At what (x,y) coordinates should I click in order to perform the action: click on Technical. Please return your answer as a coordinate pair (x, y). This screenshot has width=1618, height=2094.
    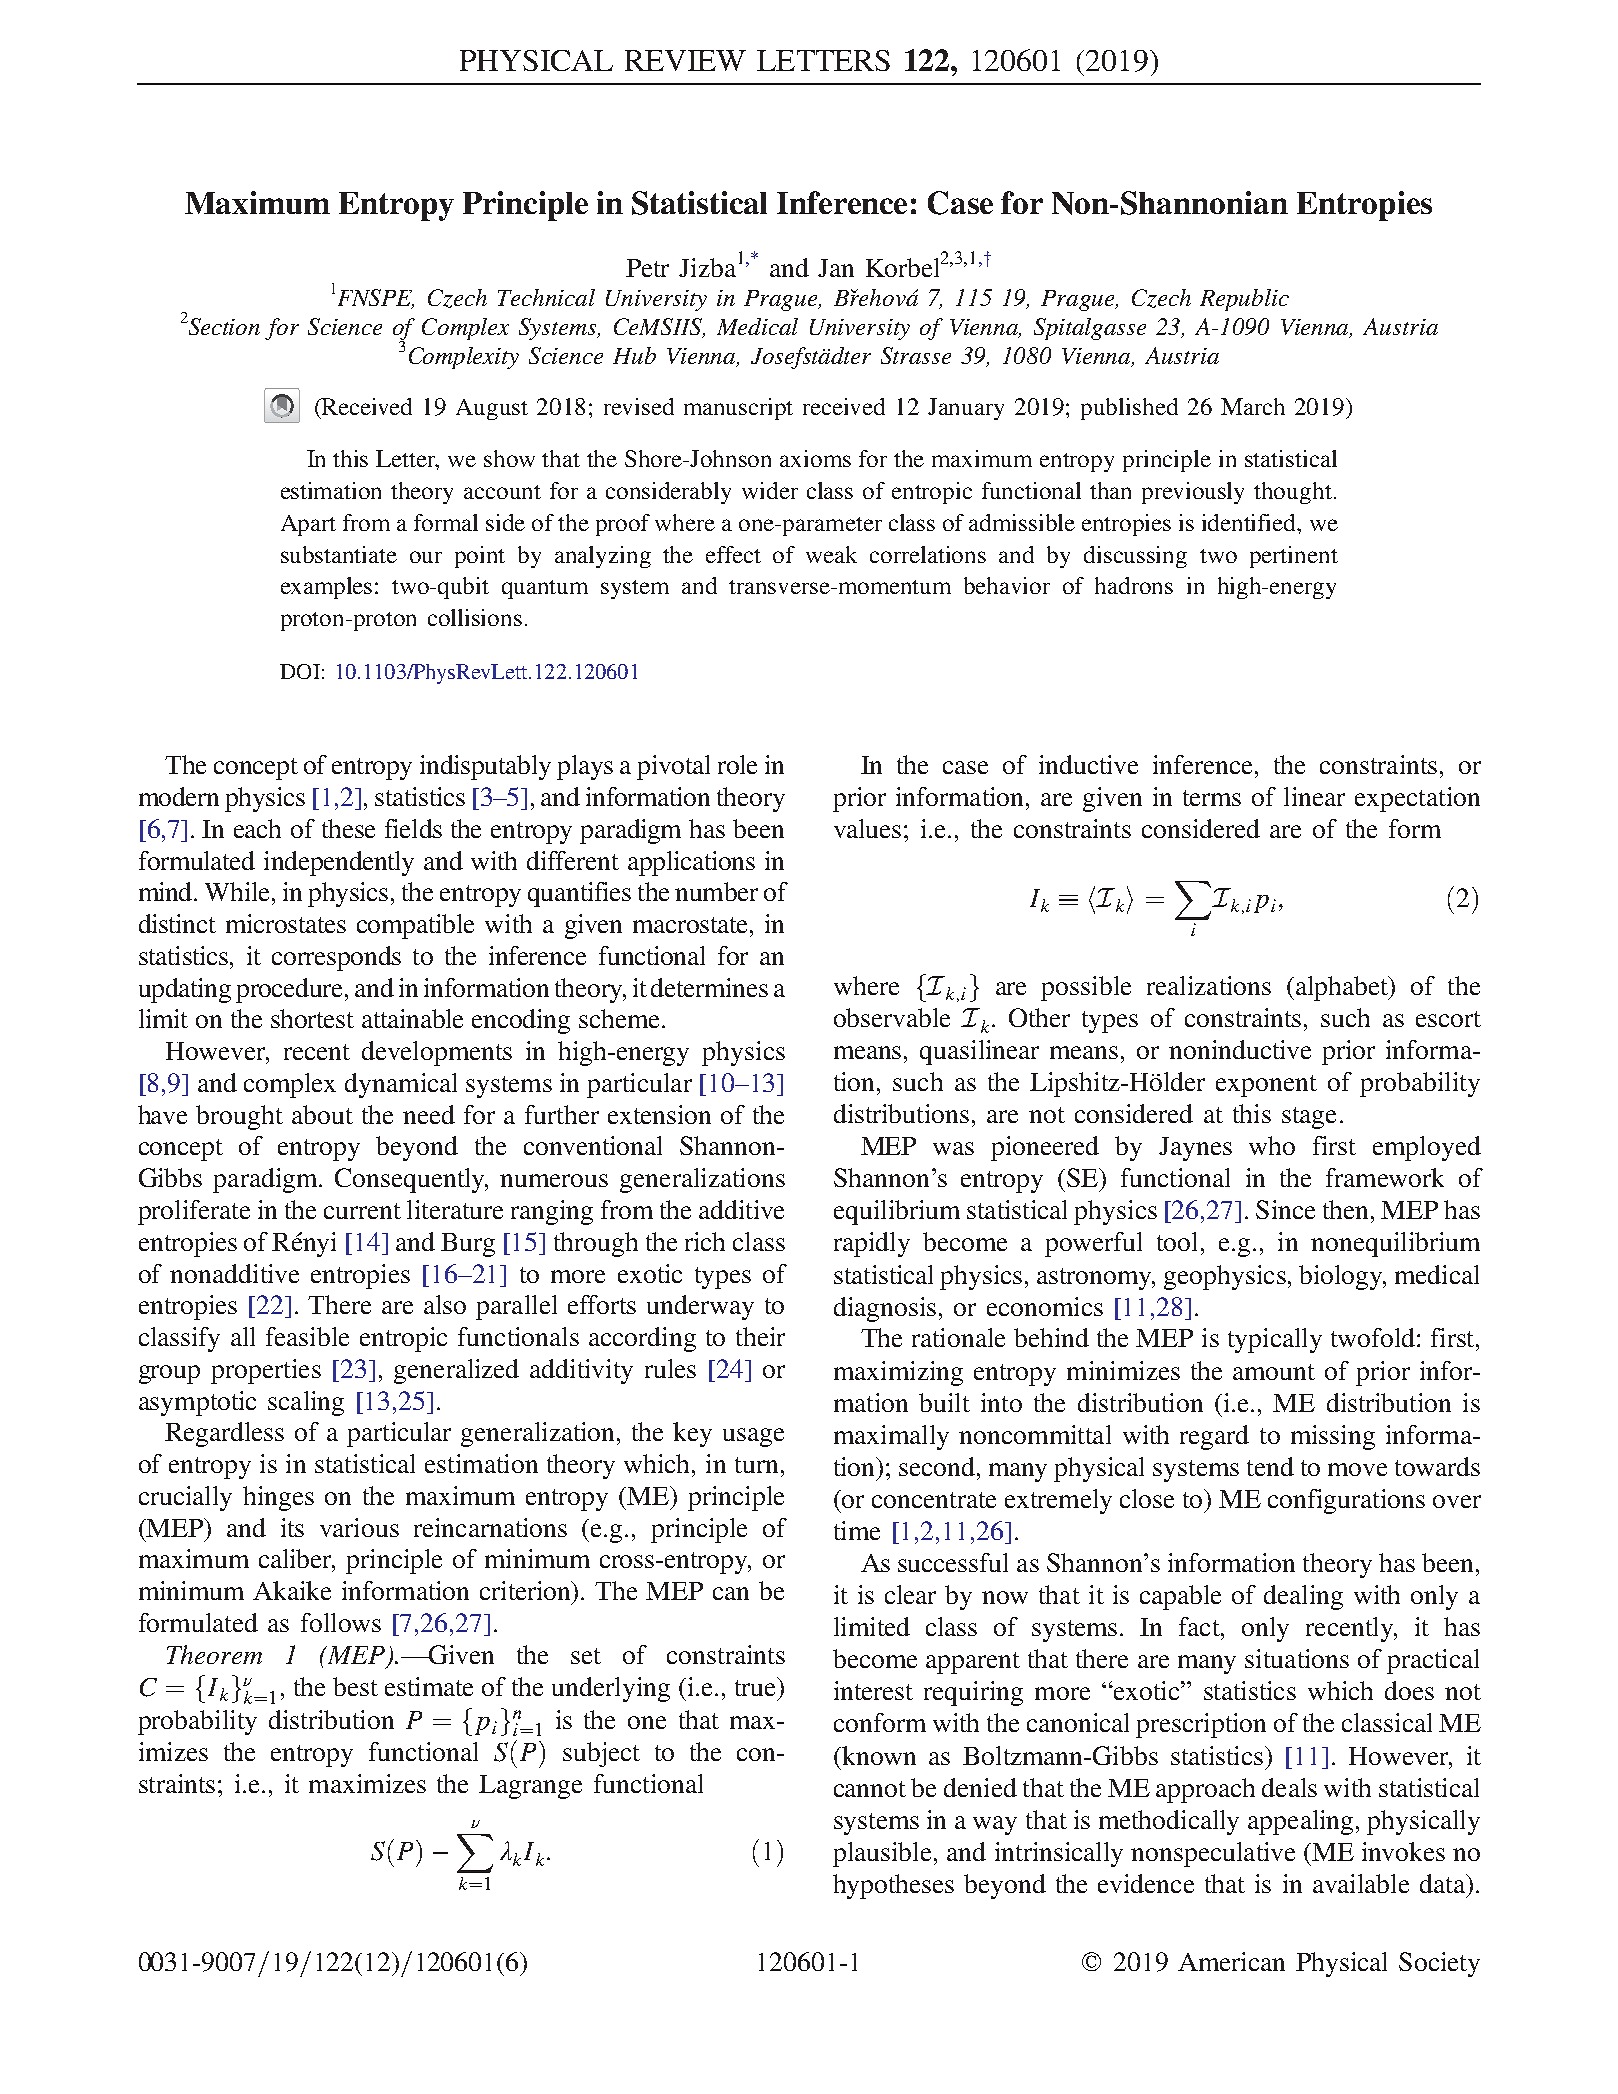
    Looking at the image, I should click on (546, 297).
